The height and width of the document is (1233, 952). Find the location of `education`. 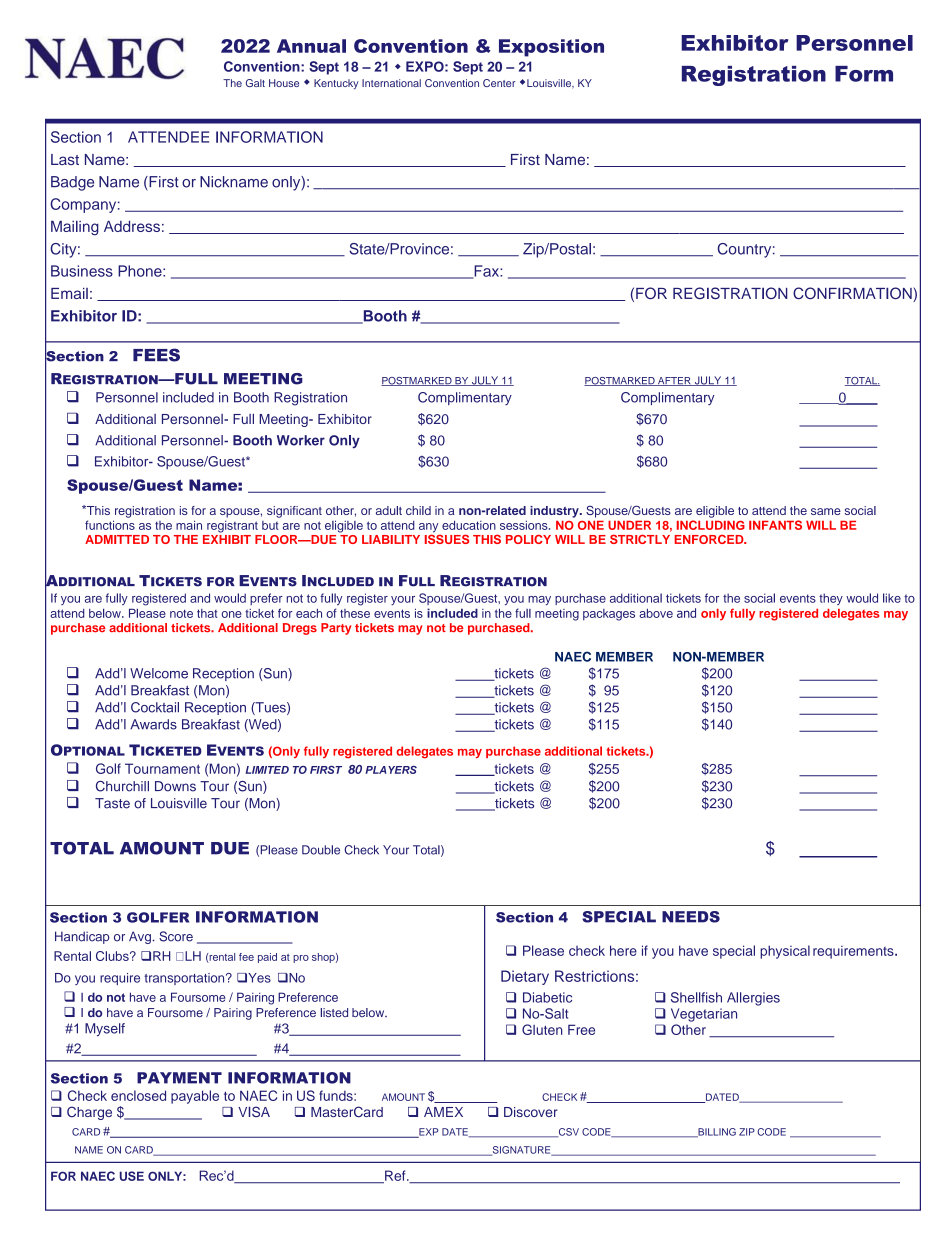

education is located at coordinates (469, 525).
